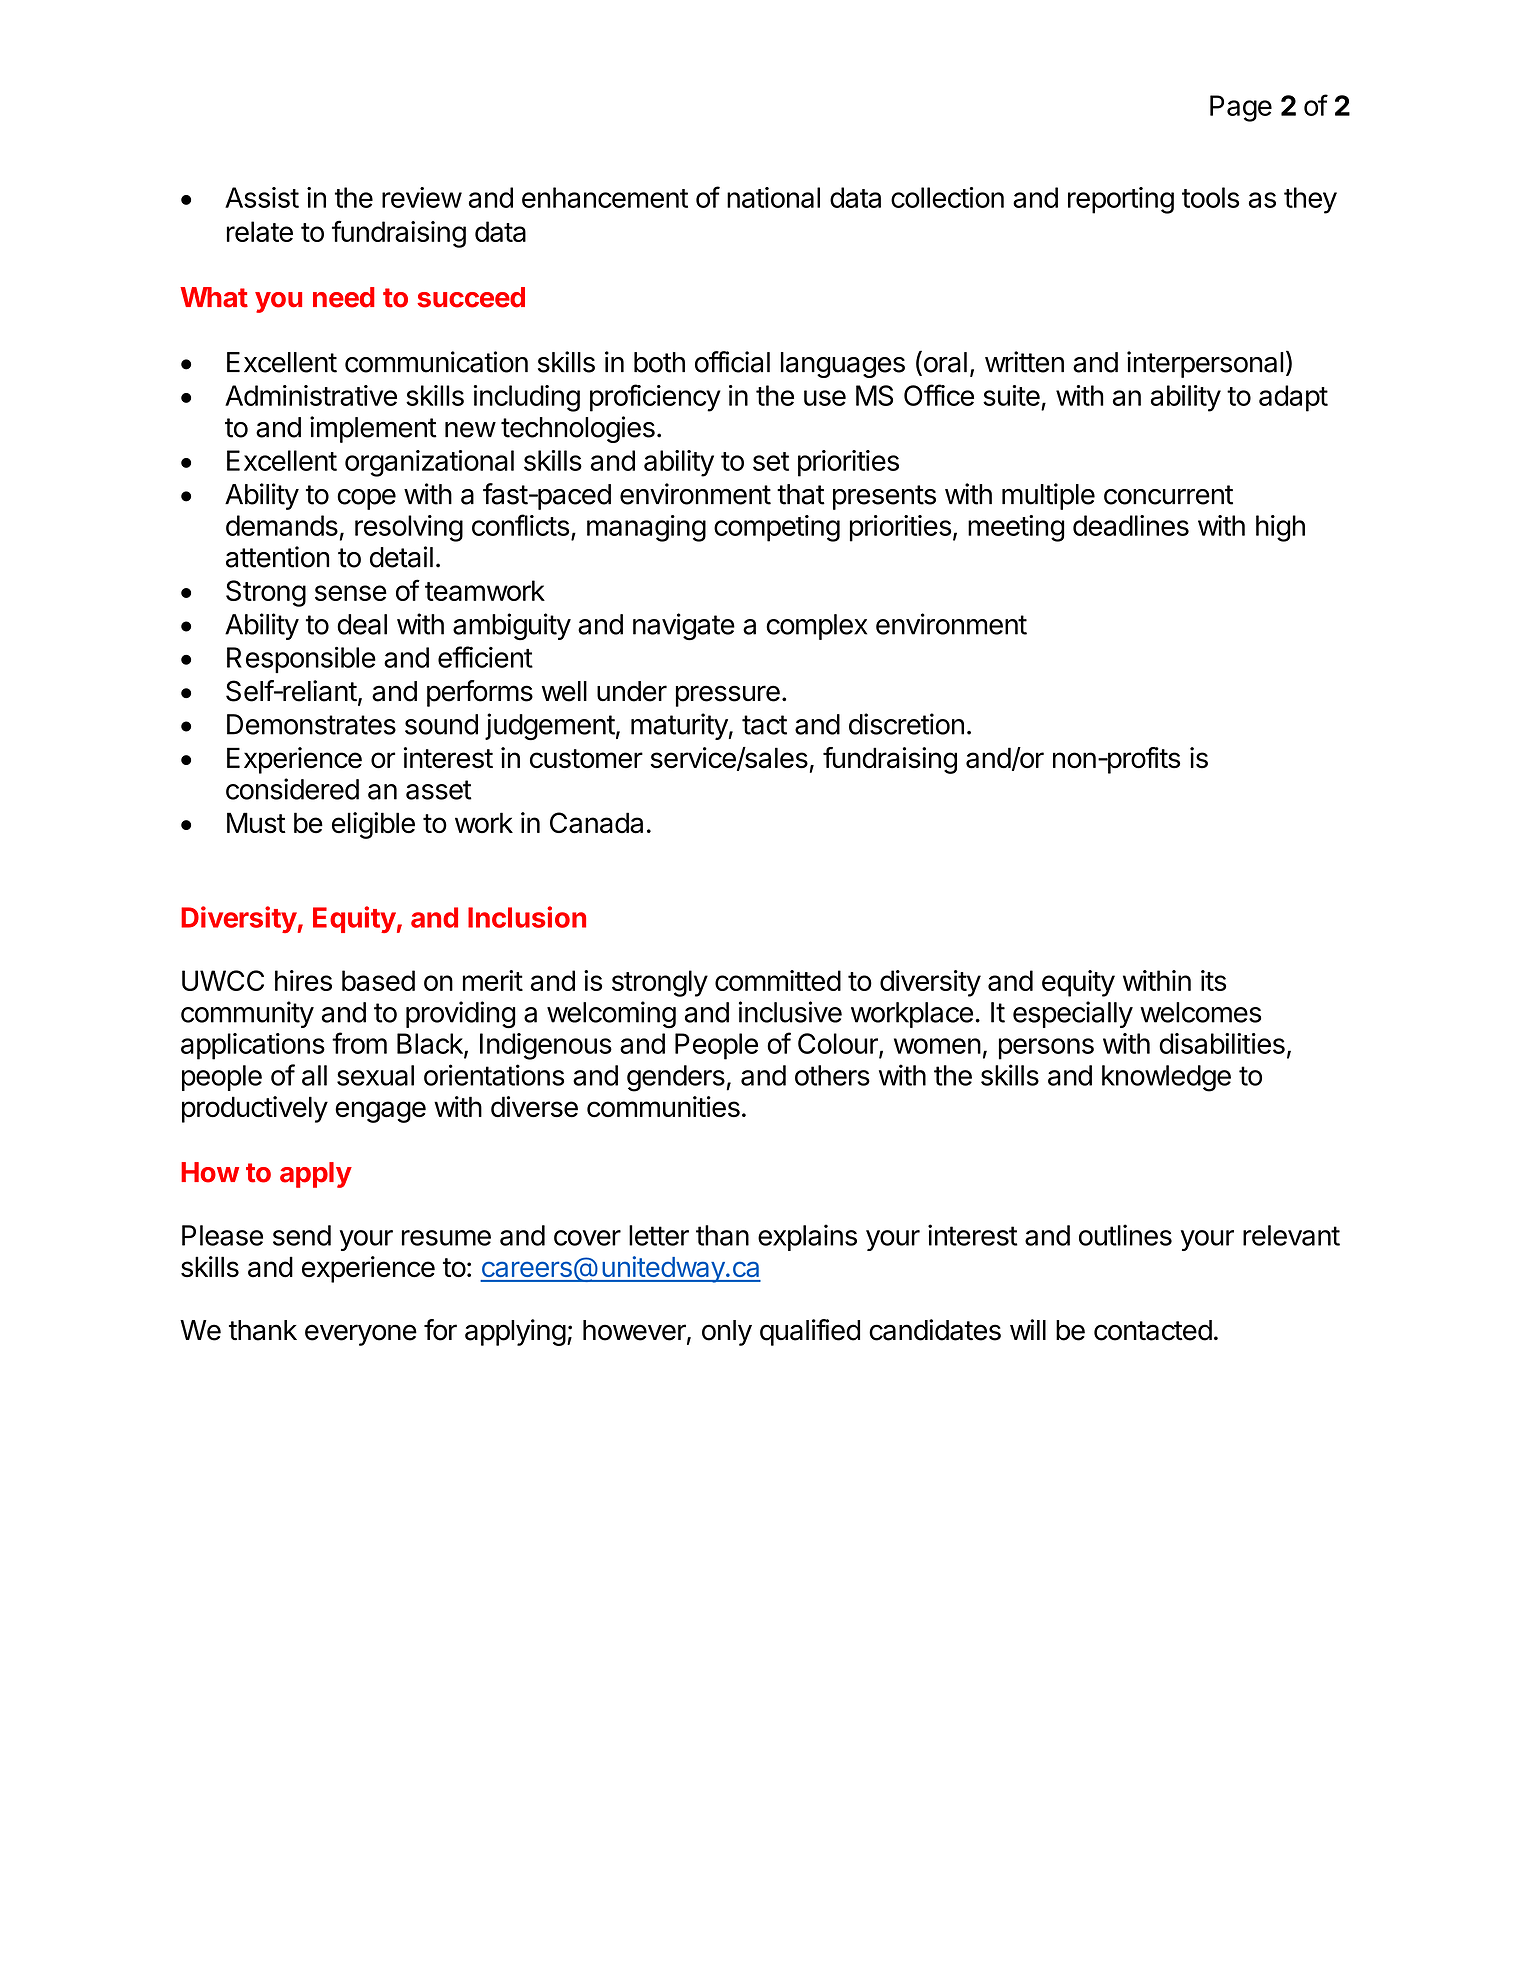 Image resolution: width=1528 pixels, height=1977 pixels. Describe the element at coordinates (1200, 1012) in the screenshot. I see `welcomes` at that location.
